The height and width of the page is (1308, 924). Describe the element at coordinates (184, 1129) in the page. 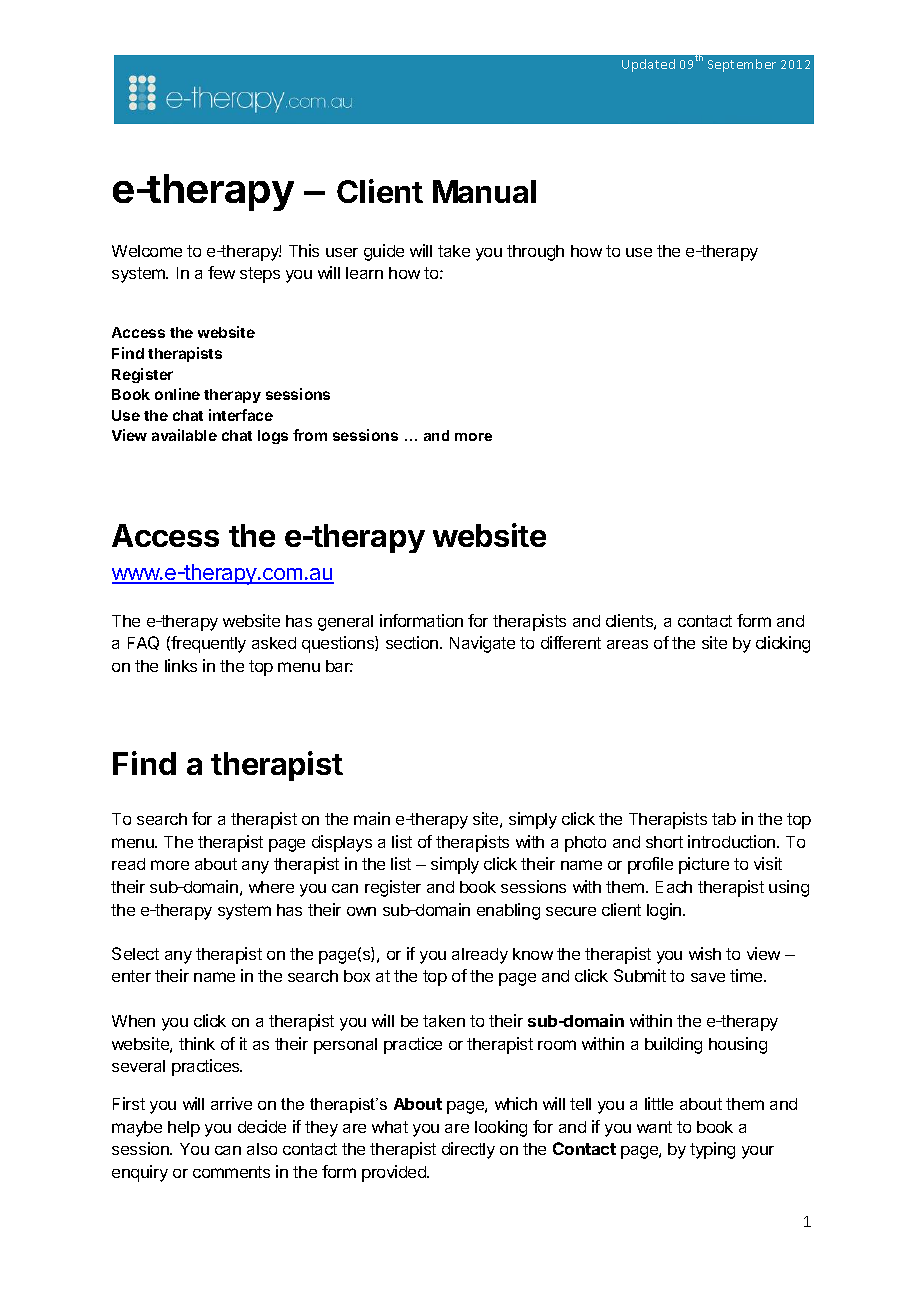

I see `help` at that location.
